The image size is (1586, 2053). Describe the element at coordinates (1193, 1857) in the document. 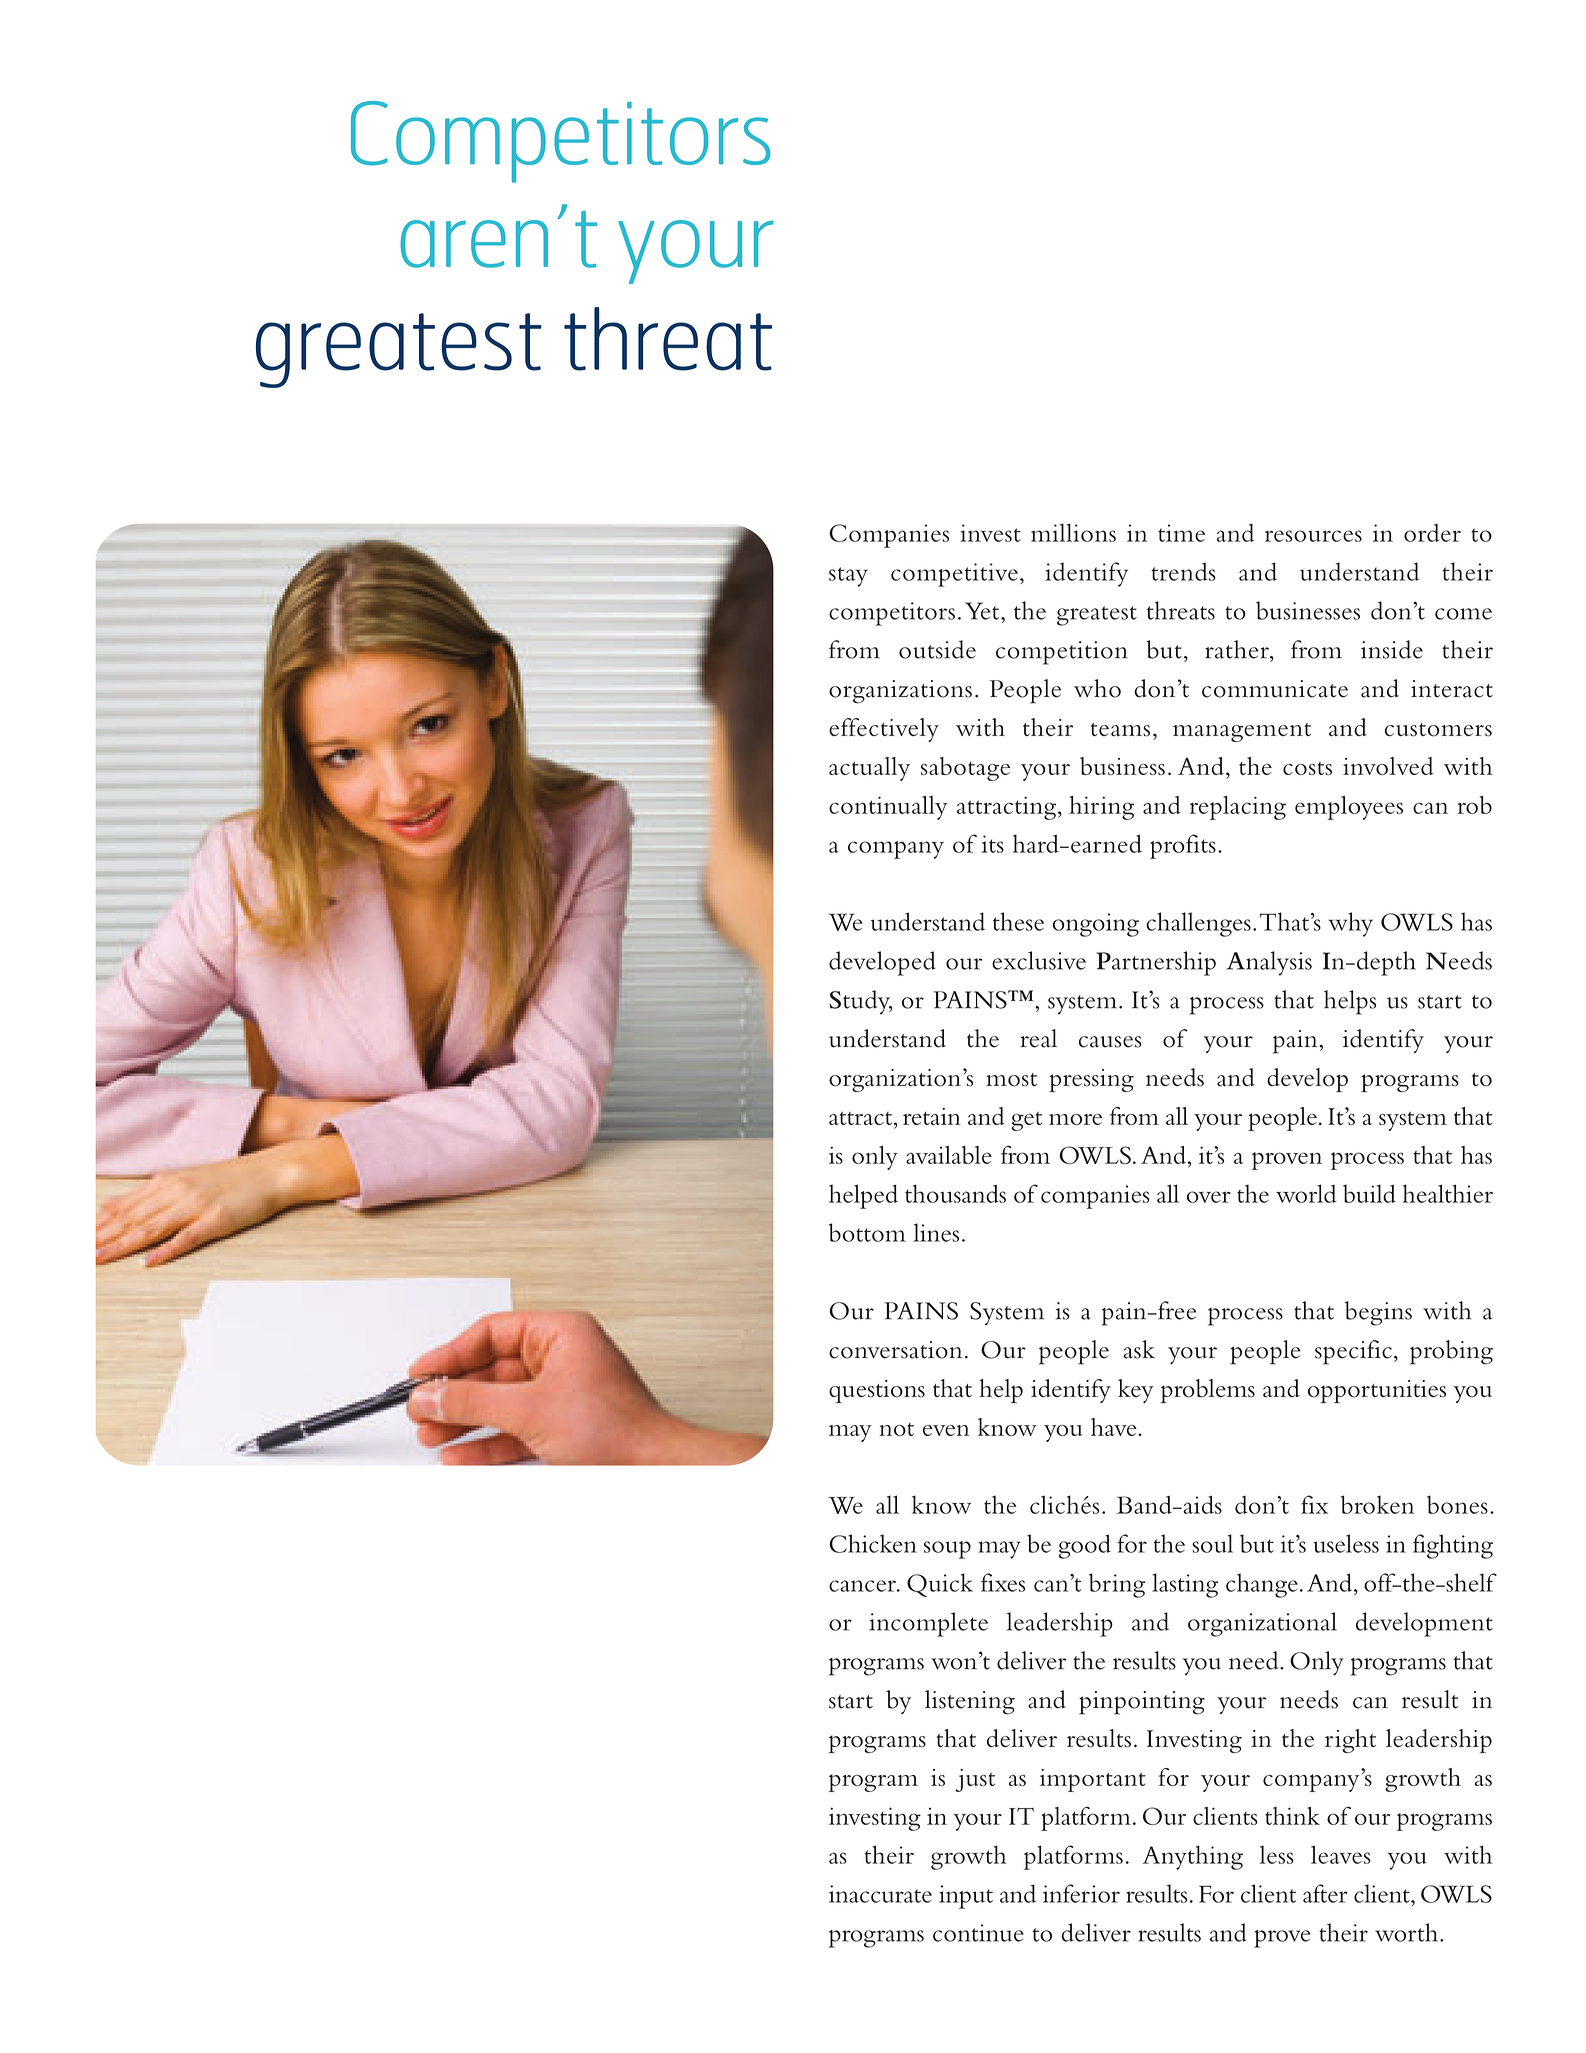

I see `Anything` at that location.
